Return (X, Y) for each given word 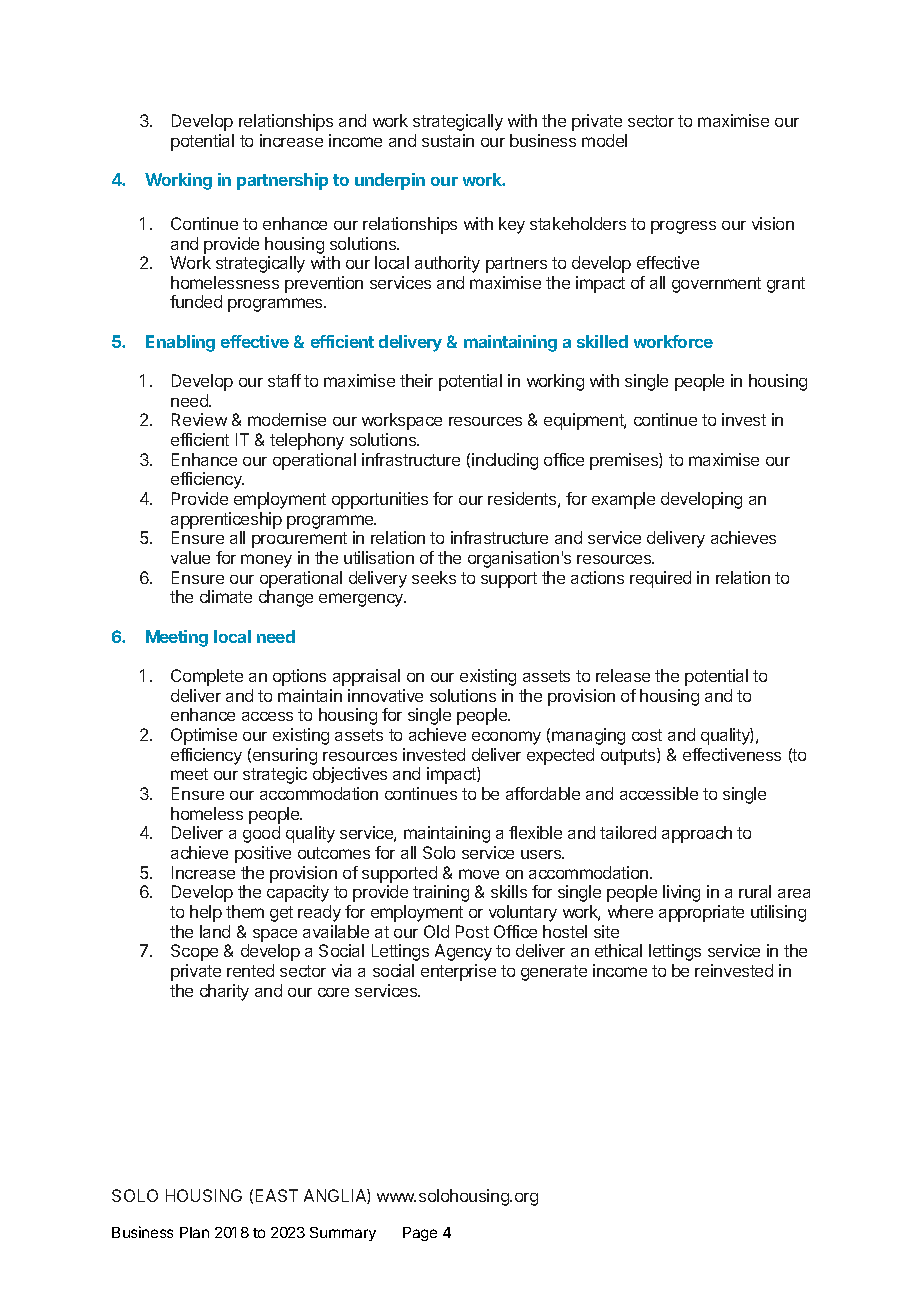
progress (683, 227)
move (479, 874)
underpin (390, 181)
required (660, 579)
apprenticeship (226, 520)
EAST (277, 1195)
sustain (448, 140)
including (505, 461)
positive (263, 854)
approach (697, 834)
